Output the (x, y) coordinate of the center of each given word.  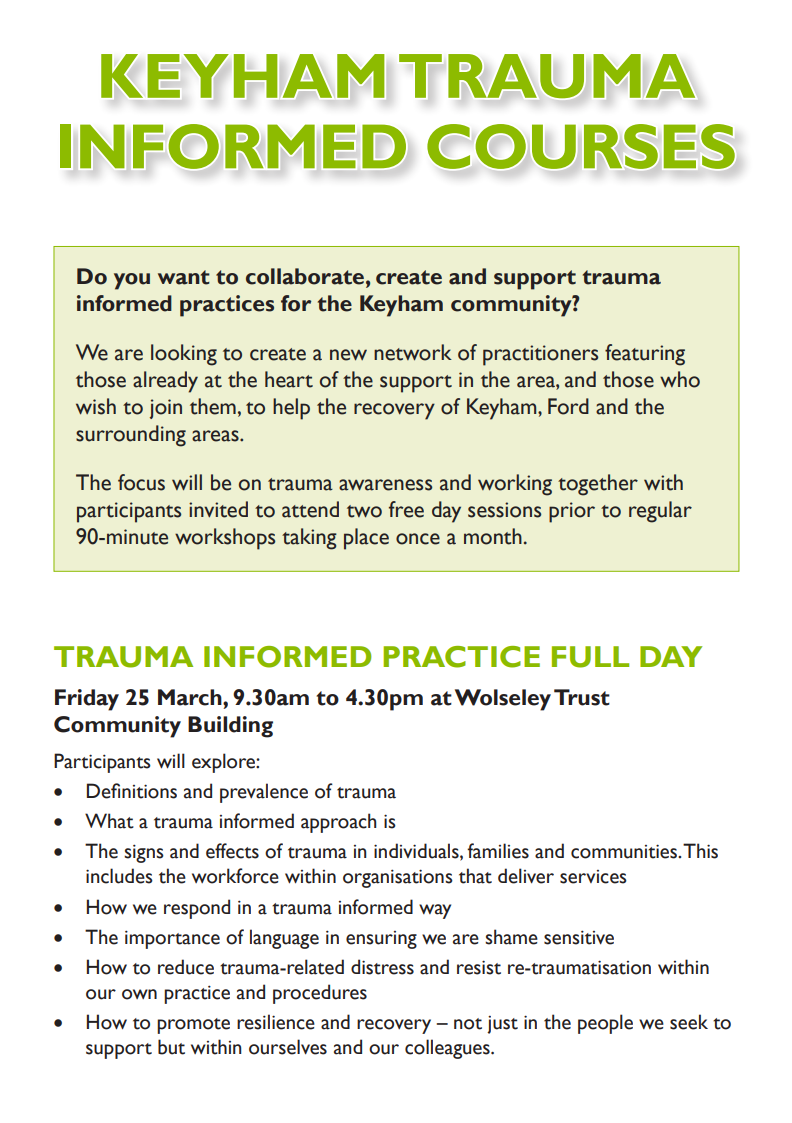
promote (193, 1026)
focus (141, 482)
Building (230, 727)
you (132, 281)
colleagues (448, 1049)
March (191, 697)
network (413, 352)
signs (144, 853)
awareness (385, 485)
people (605, 1024)
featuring (645, 355)
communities (625, 851)
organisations (398, 878)
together (598, 485)
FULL (590, 657)
